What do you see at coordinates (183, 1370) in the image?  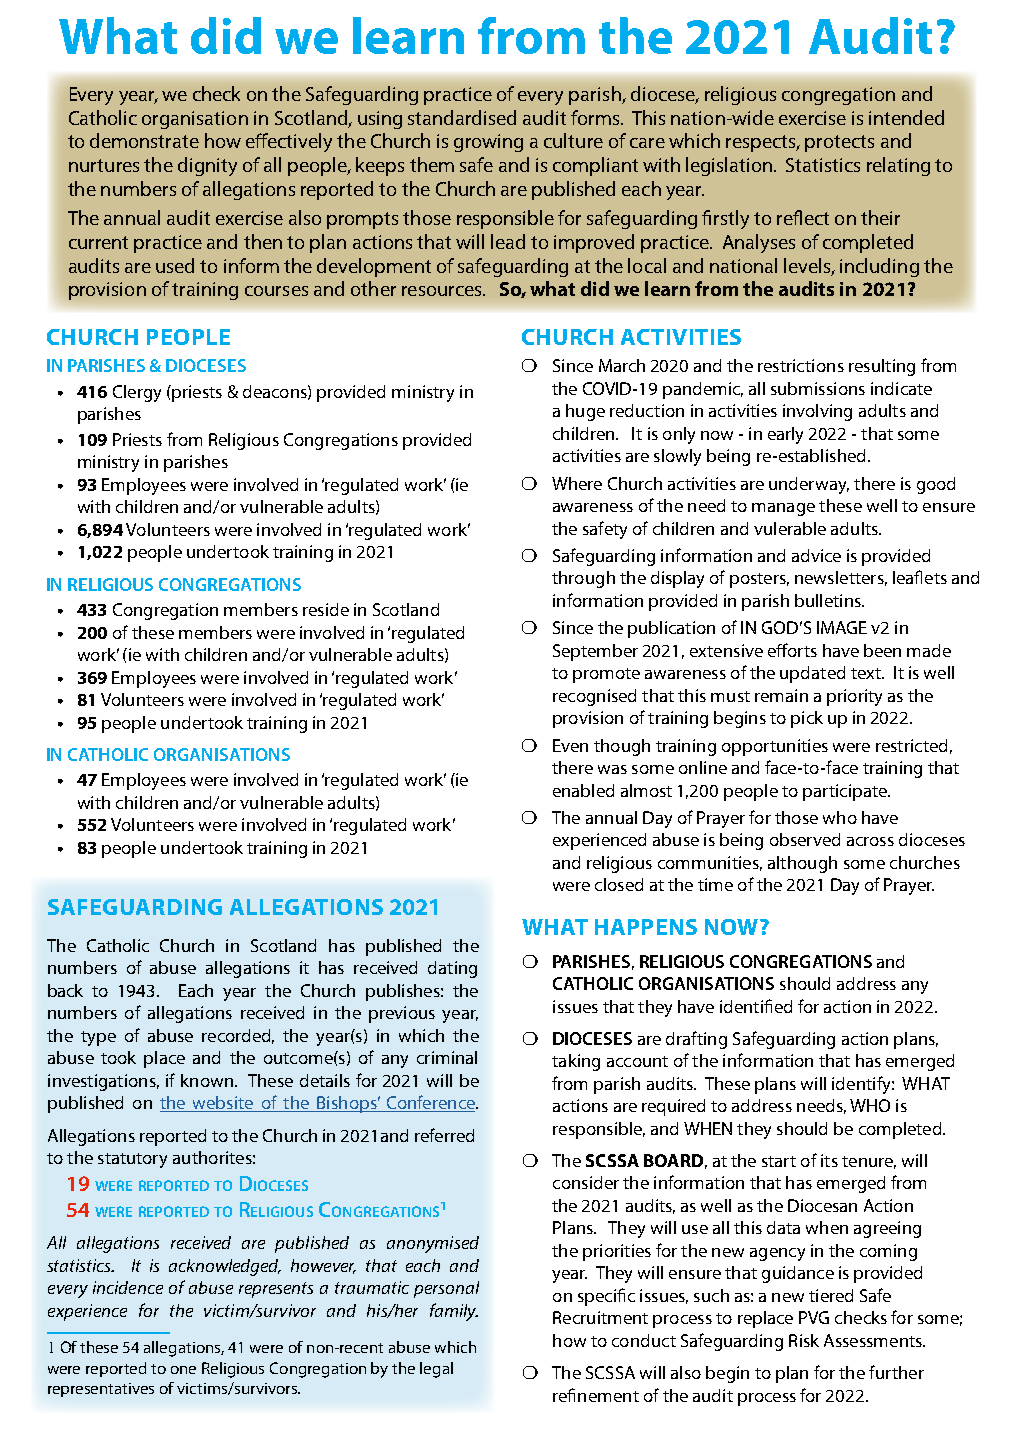 I see `one` at bounding box center [183, 1370].
